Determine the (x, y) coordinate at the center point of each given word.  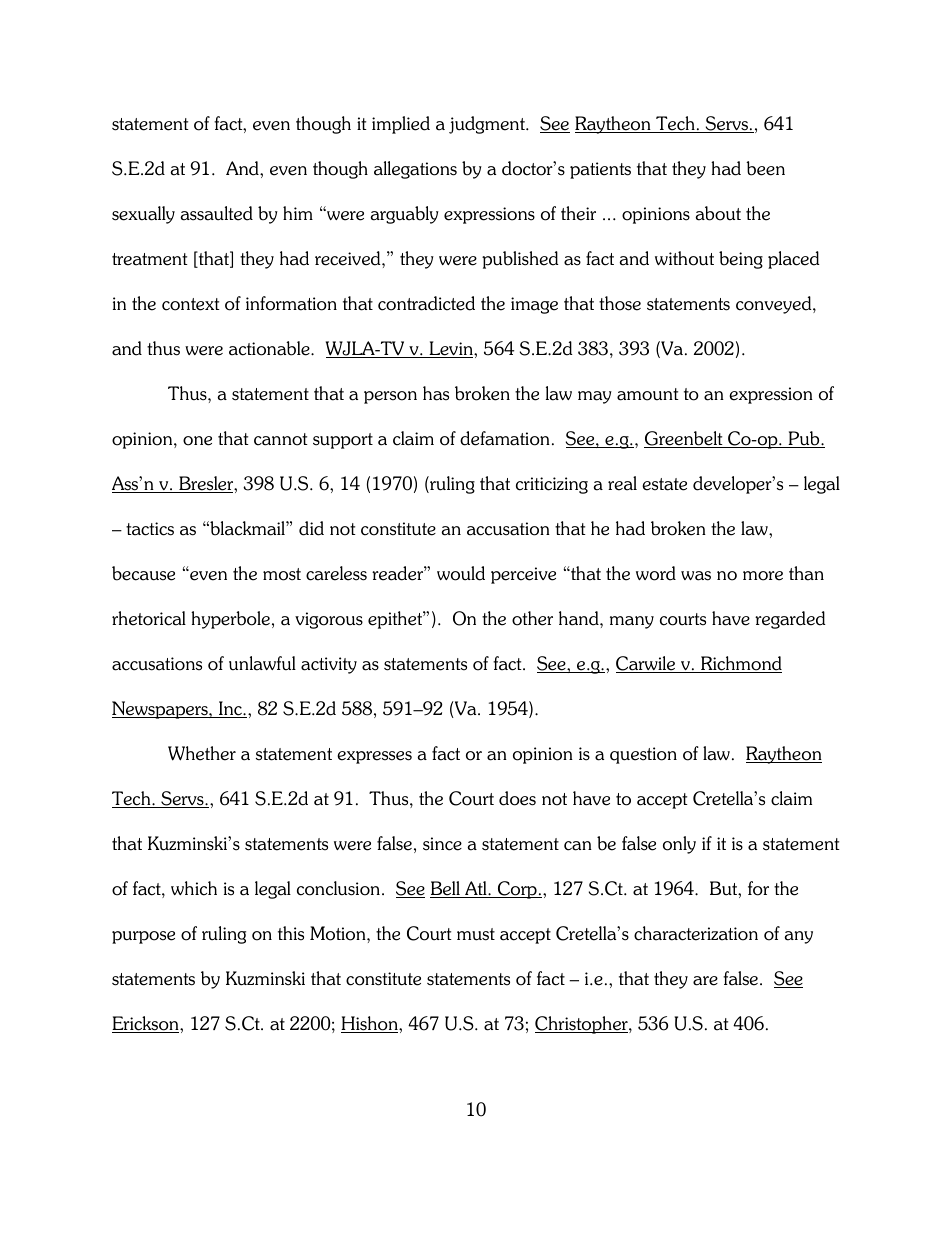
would (461, 573)
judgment (488, 125)
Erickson (146, 1024)
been (765, 168)
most (282, 574)
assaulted (216, 213)
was (696, 576)
